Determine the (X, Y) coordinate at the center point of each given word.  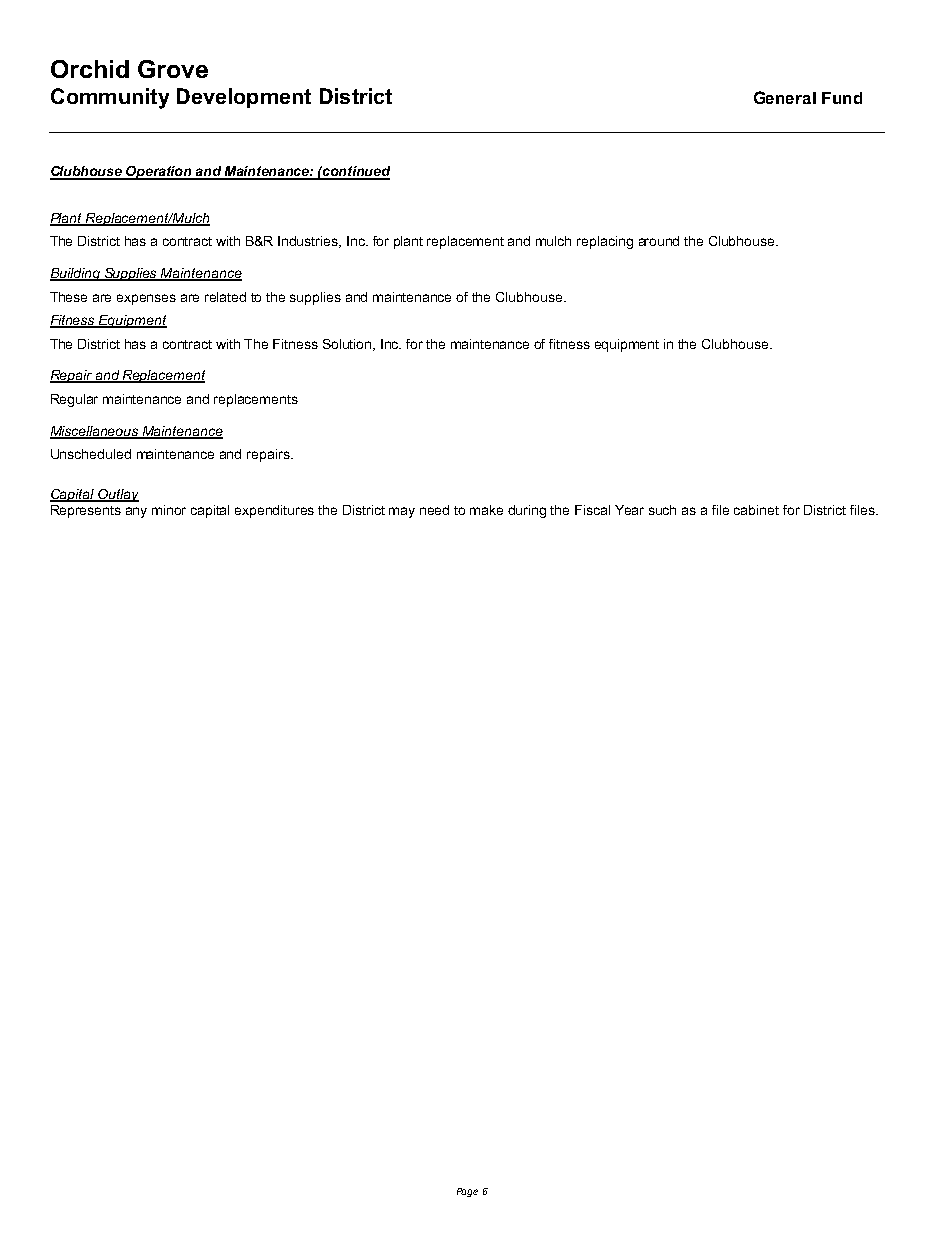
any (136, 512)
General (785, 97)
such (662, 510)
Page (467, 1192)
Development (244, 98)
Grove (173, 69)
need (434, 510)
